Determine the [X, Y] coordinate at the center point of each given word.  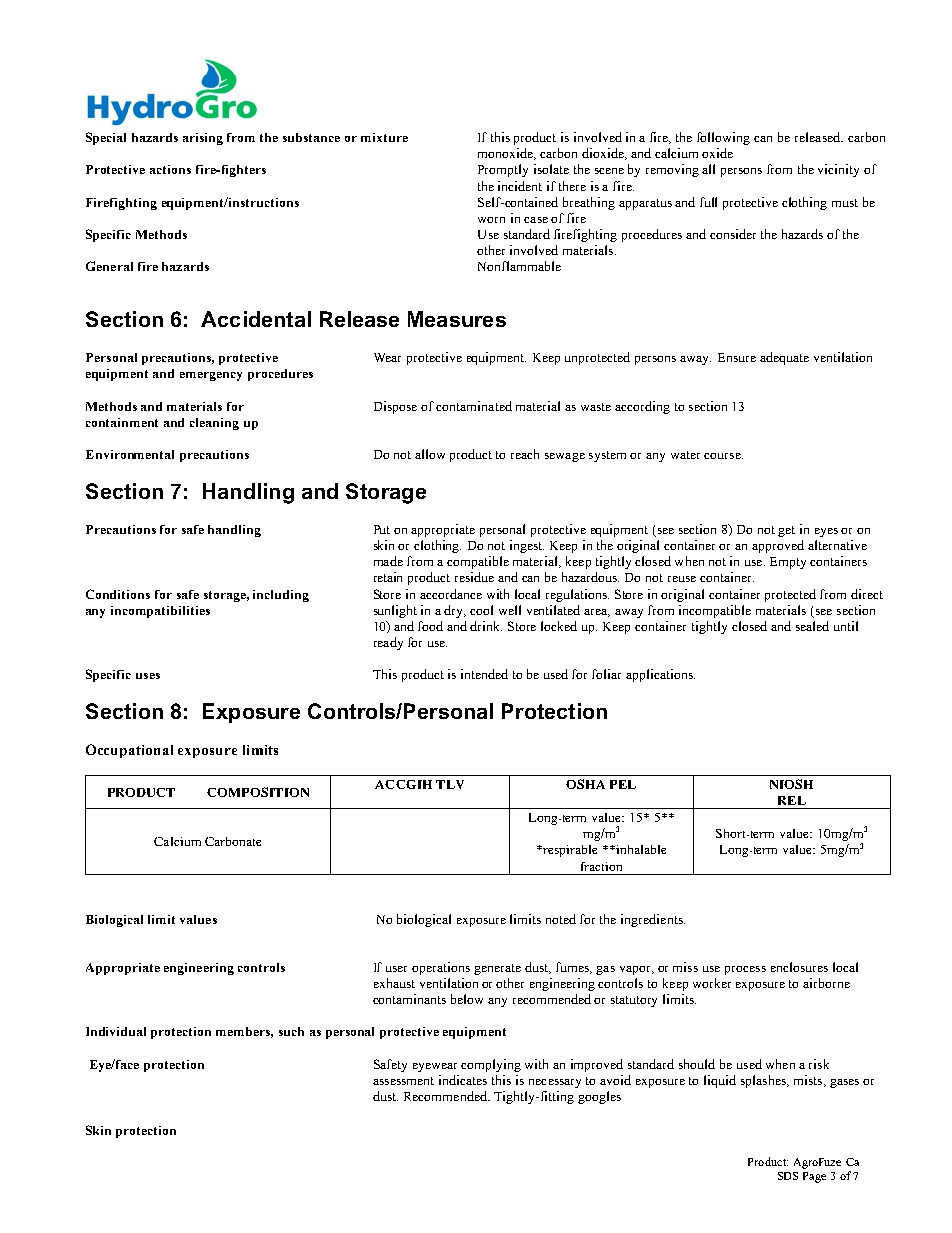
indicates [463, 1080]
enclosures [799, 967]
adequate [784, 358]
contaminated [474, 406]
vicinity [838, 170]
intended [484, 674]
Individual [116, 1031]
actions [170, 169]
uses [148, 676]
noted [561, 919]
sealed [812, 626]
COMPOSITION [258, 792]
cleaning [214, 424]
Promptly [503, 170]
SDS [788, 1176]
